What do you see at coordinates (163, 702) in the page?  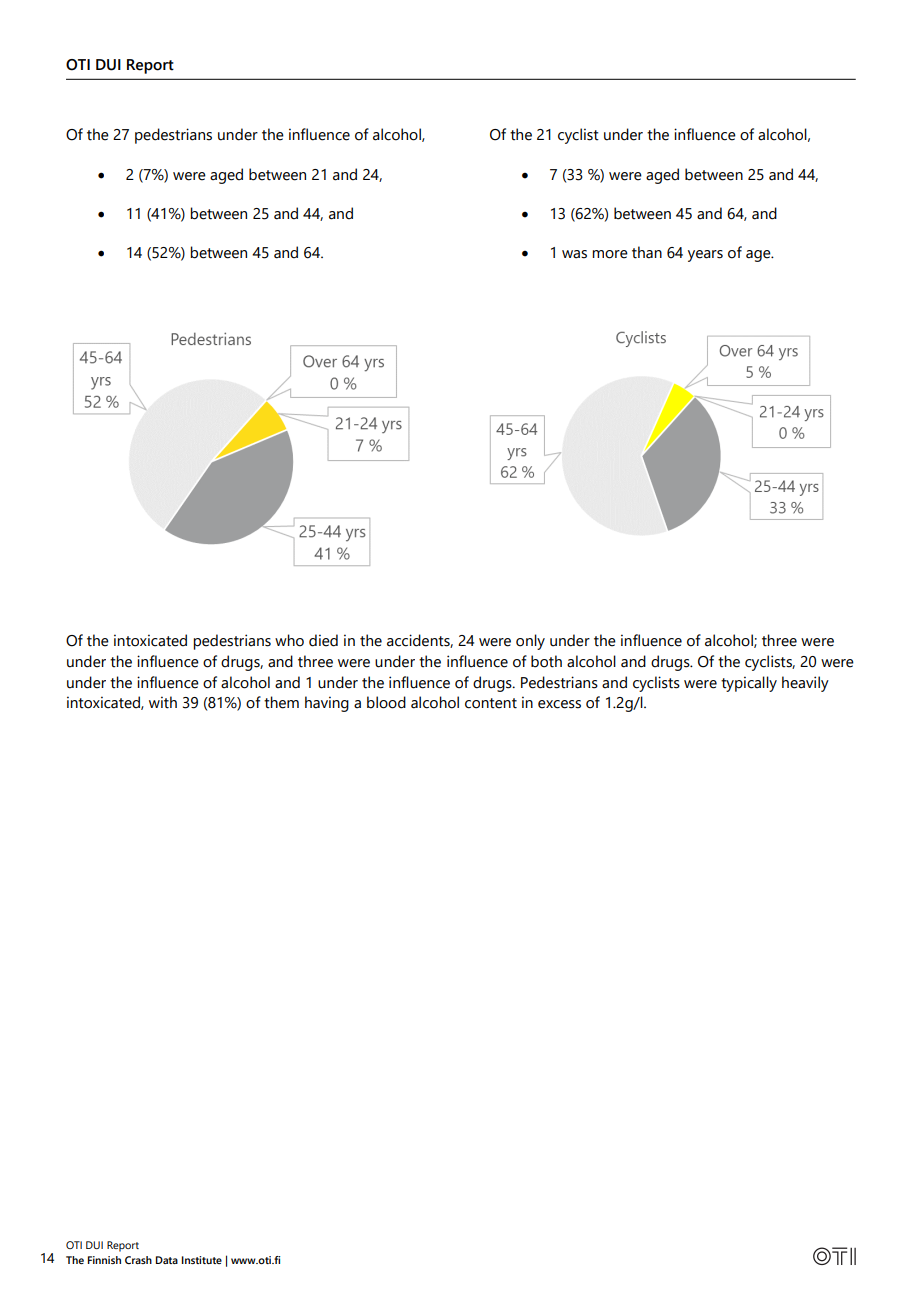 I see `with` at bounding box center [163, 702].
